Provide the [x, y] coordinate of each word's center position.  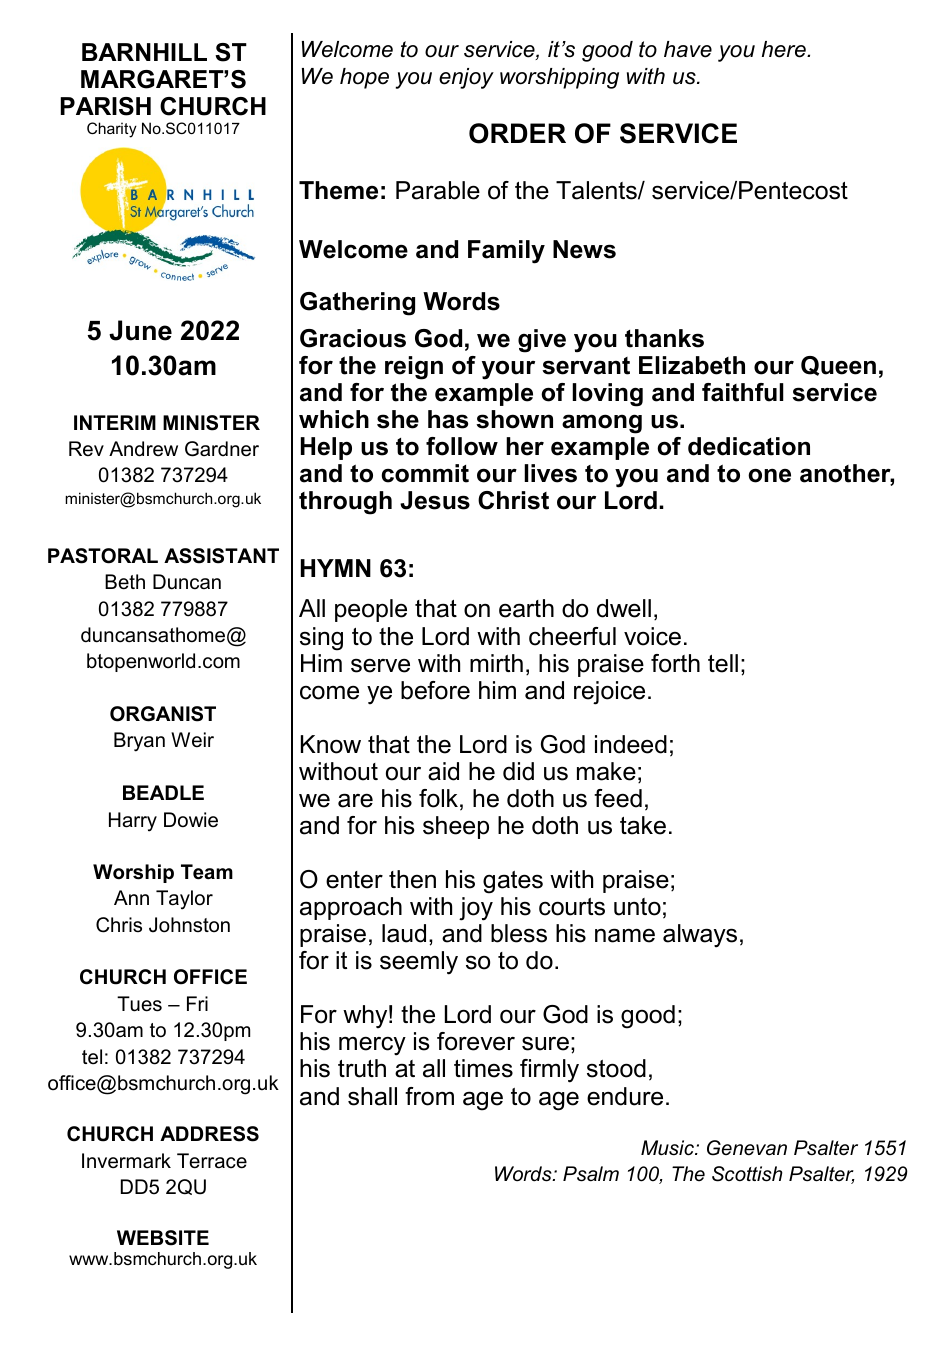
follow [462, 446]
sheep [456, 827]
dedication [749, 446]
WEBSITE [163, 1238]
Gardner [222, 449]
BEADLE [163, 792]
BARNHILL [144, 52]
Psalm [591, 1174]
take [643, 825]
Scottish [747, 1174]
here [785, 49]
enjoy [466, 78]
